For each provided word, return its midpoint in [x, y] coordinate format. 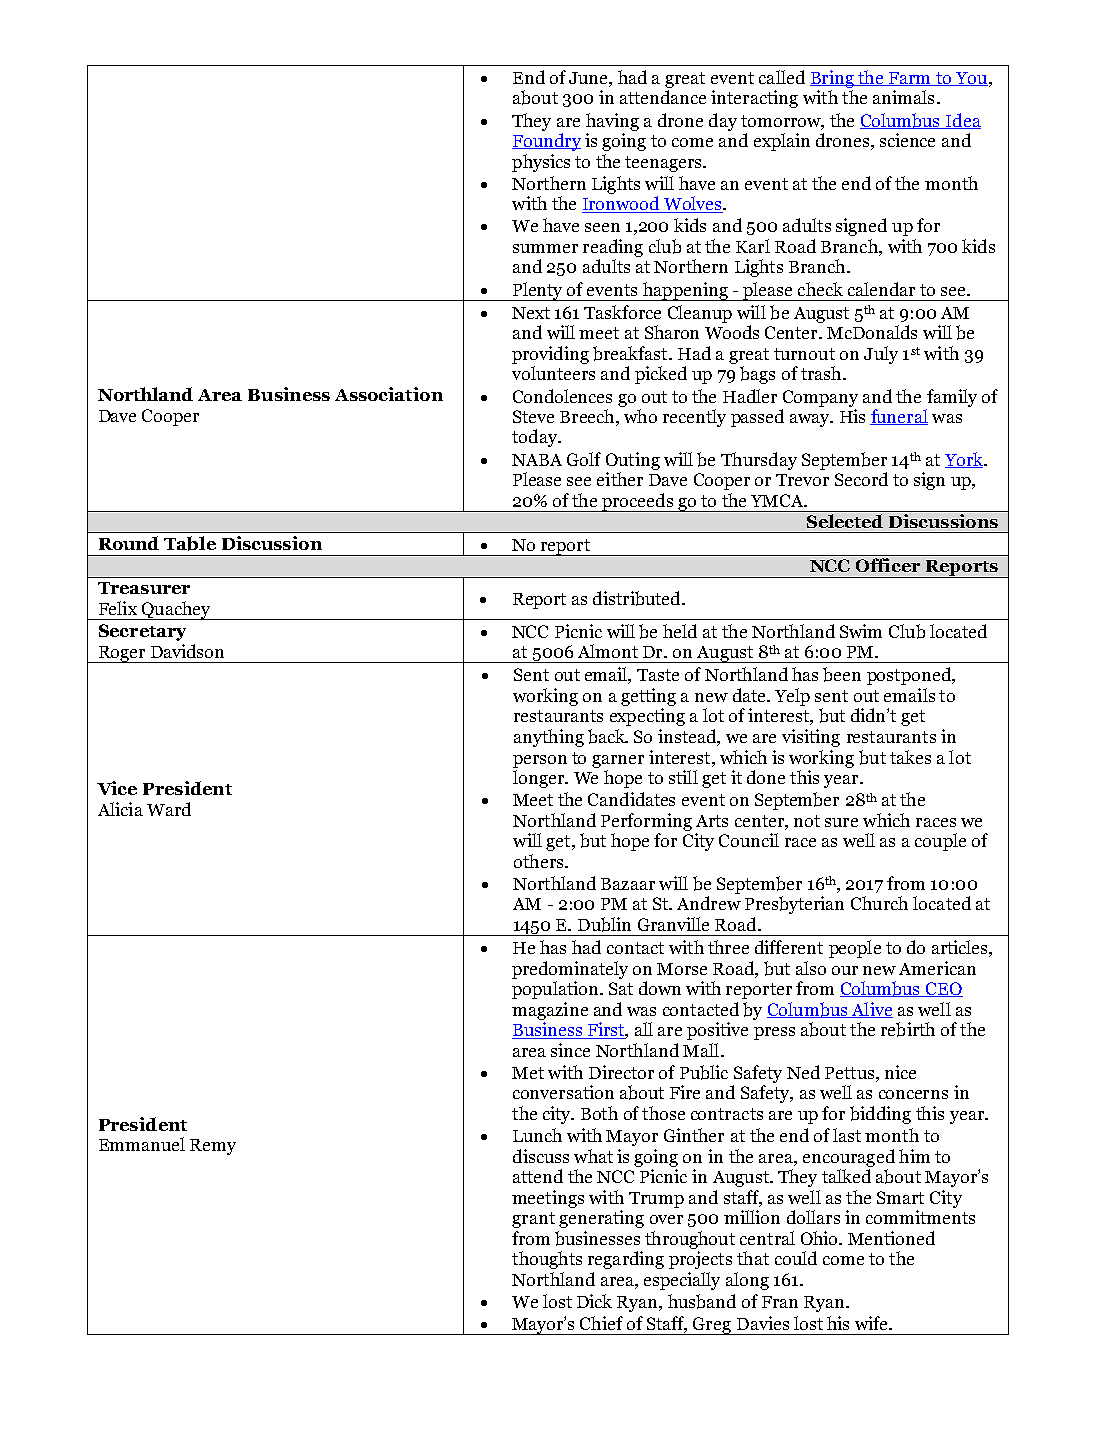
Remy [213, 1147]
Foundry [546, 142]
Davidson [187, 651]
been [842, 674]
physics [541, 163]
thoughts [547, 1260]
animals [903, 97]
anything [549, 738]
